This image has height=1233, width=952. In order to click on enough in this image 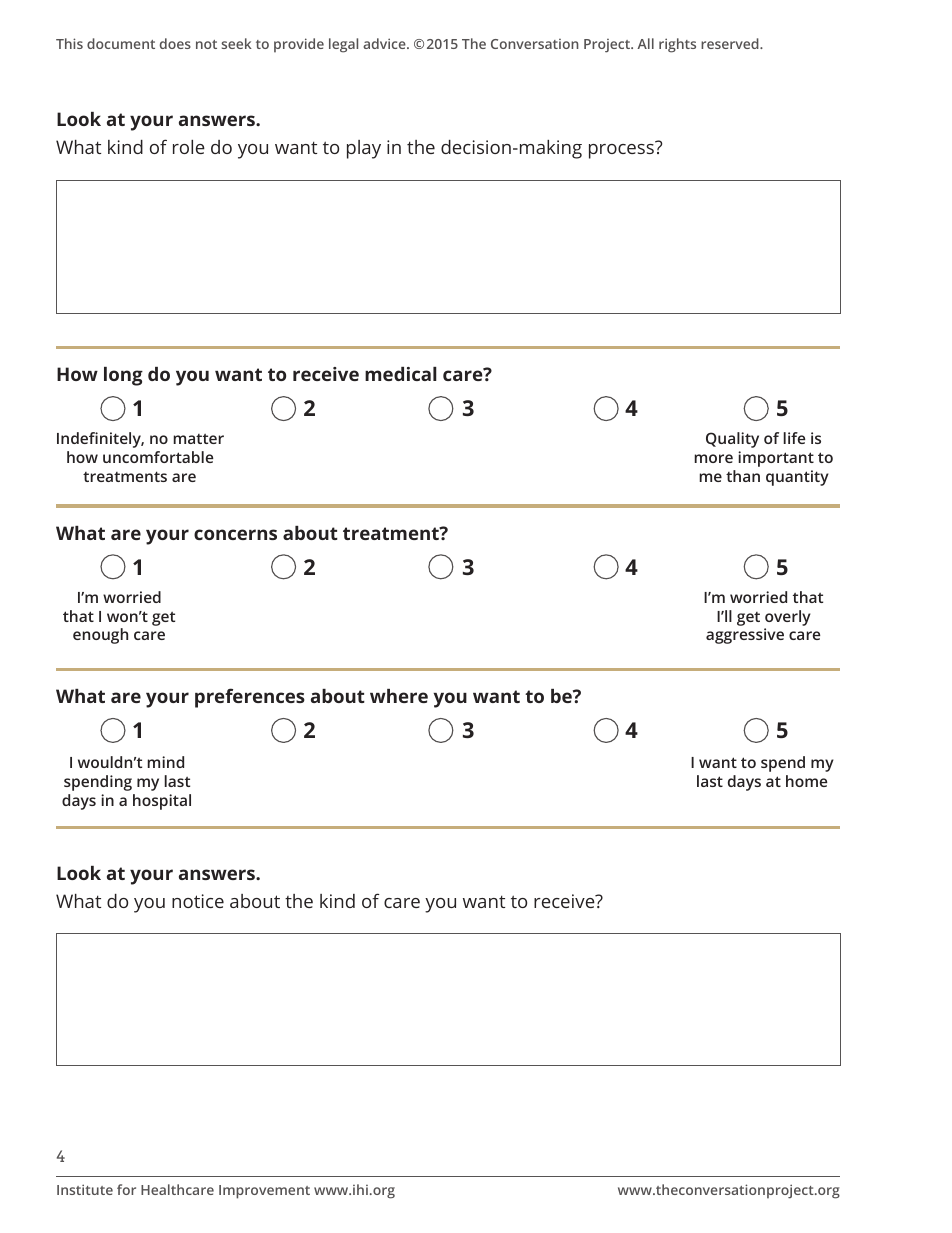, I will do `click(100, 636)`.
